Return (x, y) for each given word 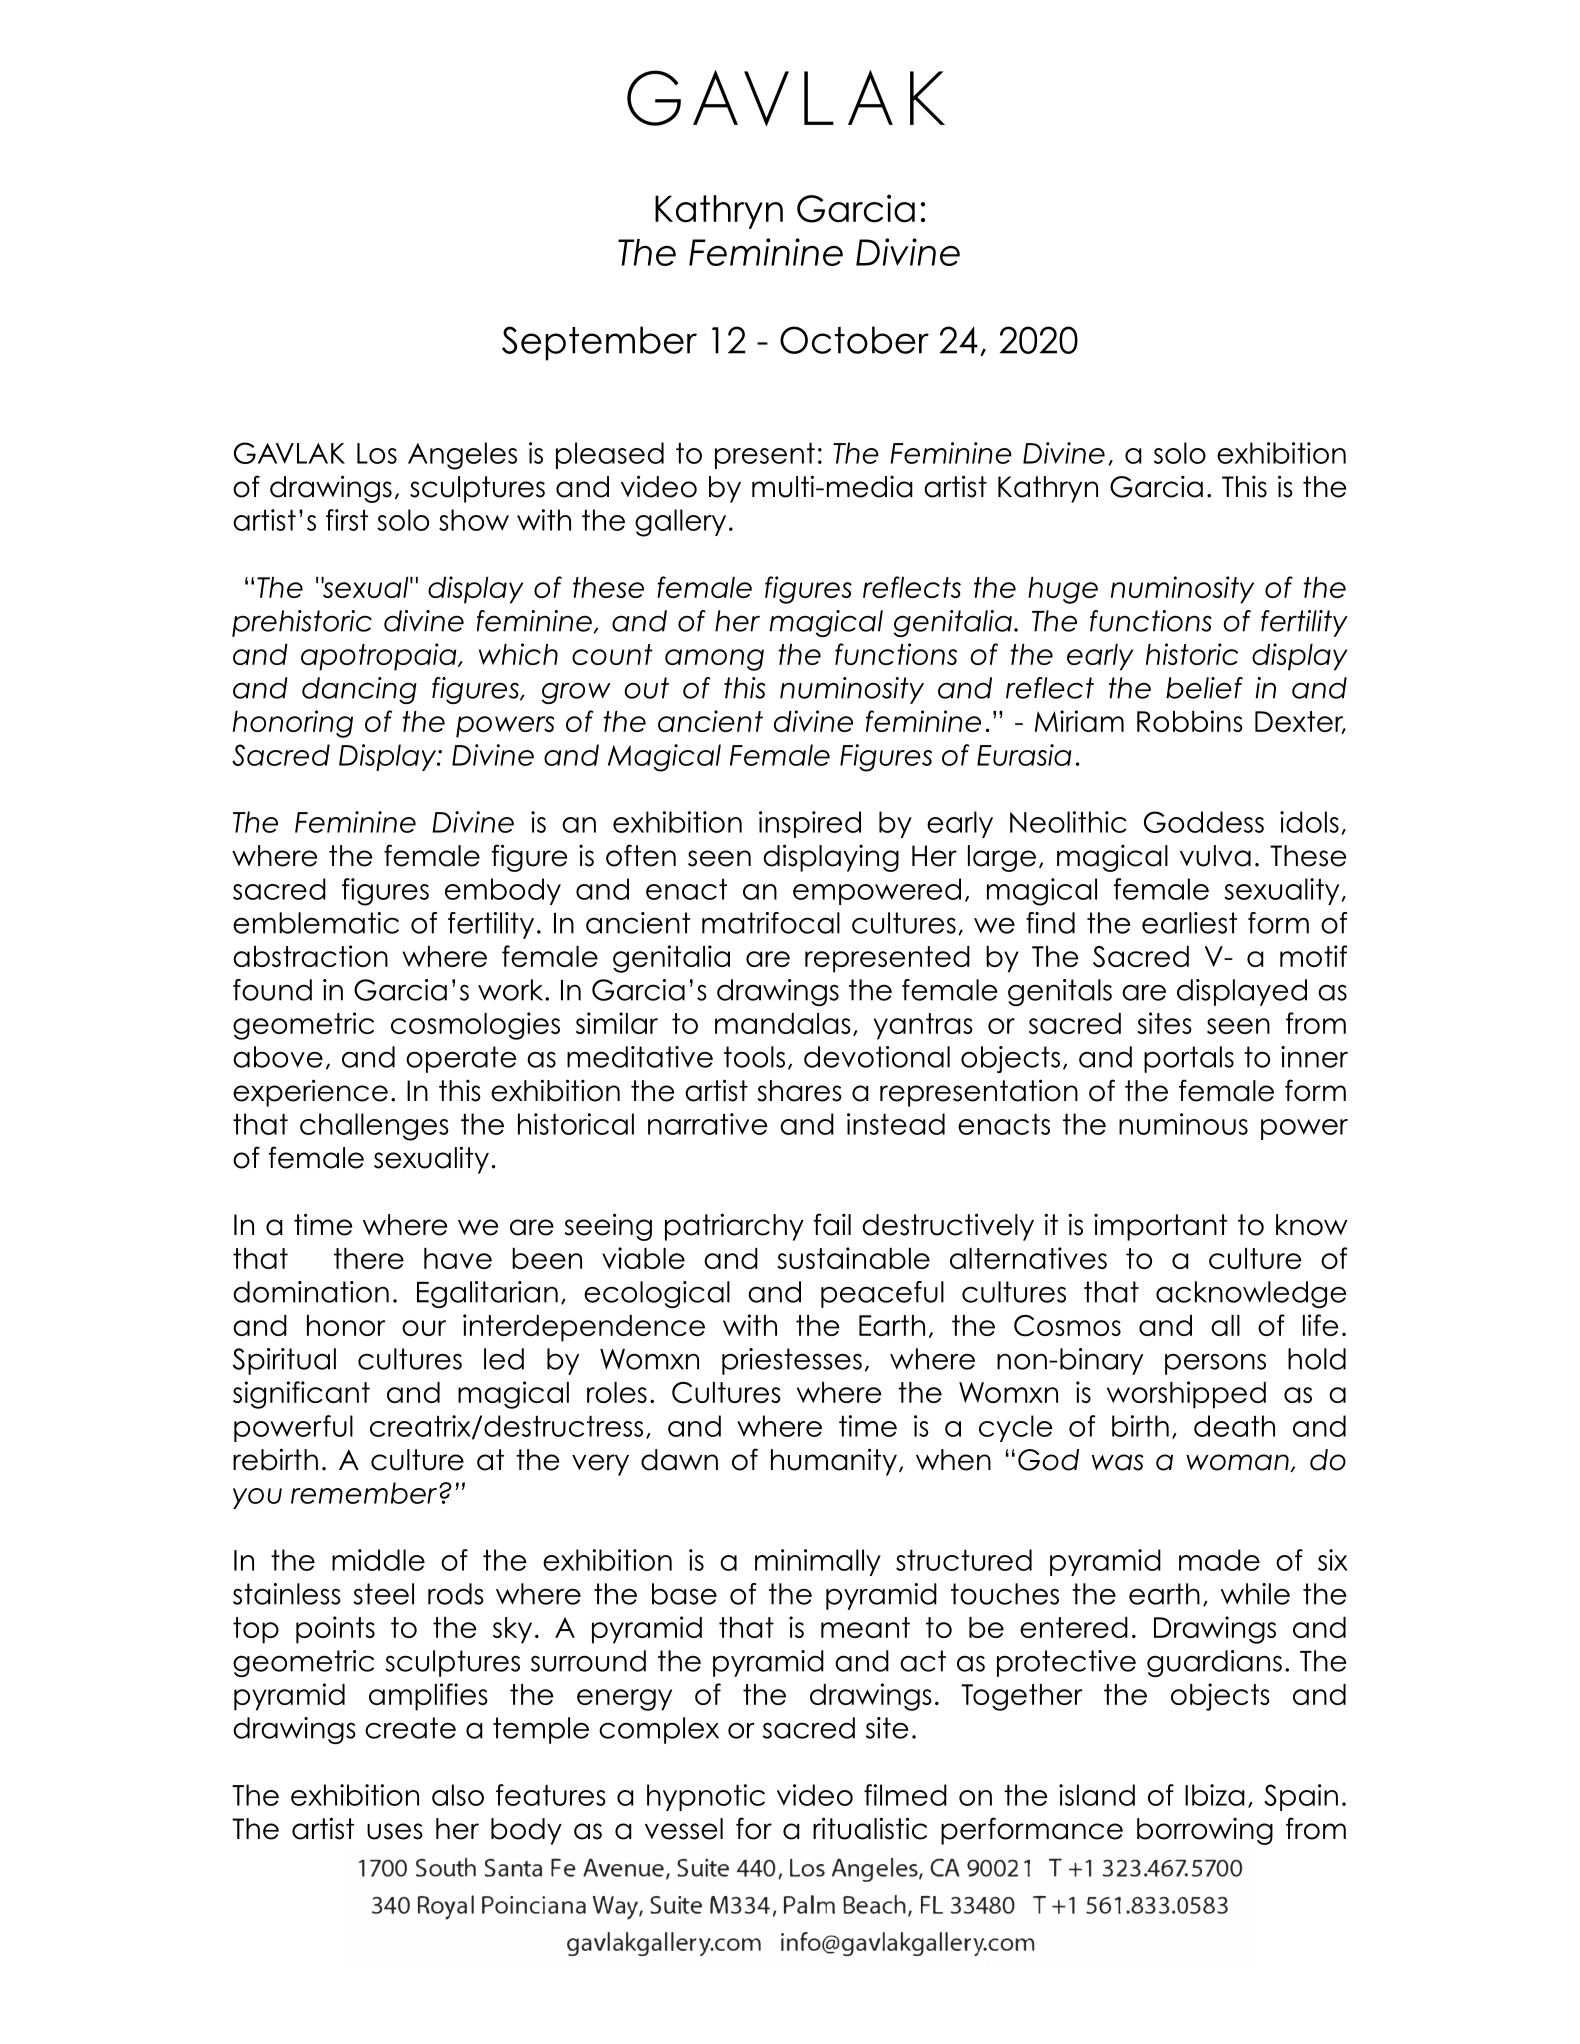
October (854, 340)
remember (365, 1493)
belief (1204, 688)
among (714, 660)
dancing (359, 690)
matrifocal (771, 923)
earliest (1189, 923)
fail (832, 1224)
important (1160, 1227)
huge (1063, 590)
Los (377, 453)
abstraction (310, 956)
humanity (834, 1462)
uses (395, 1831)
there (369, 1258)
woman (1238, 1463)
